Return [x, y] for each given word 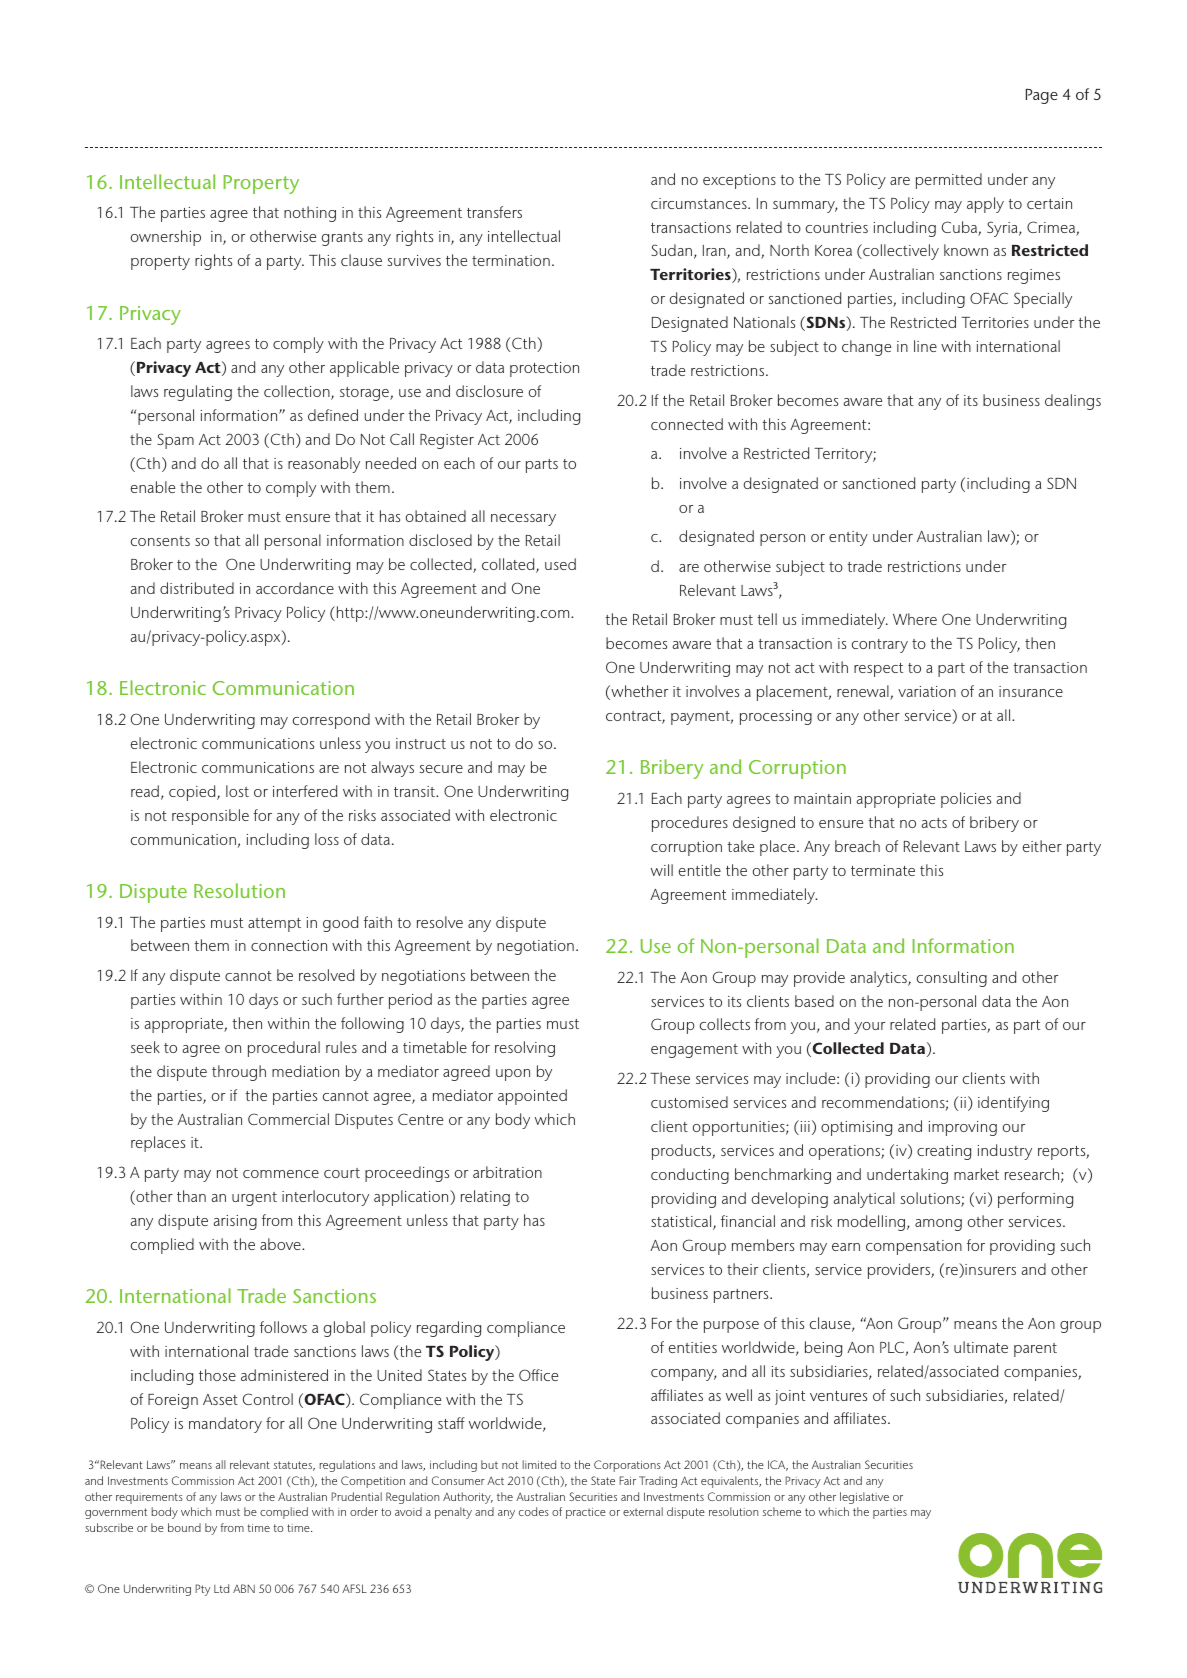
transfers [494, 212]
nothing [310, 214]
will [662, 870]
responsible [210, 817]
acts [934, 823]
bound [184, 1527]
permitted [949, 181]
